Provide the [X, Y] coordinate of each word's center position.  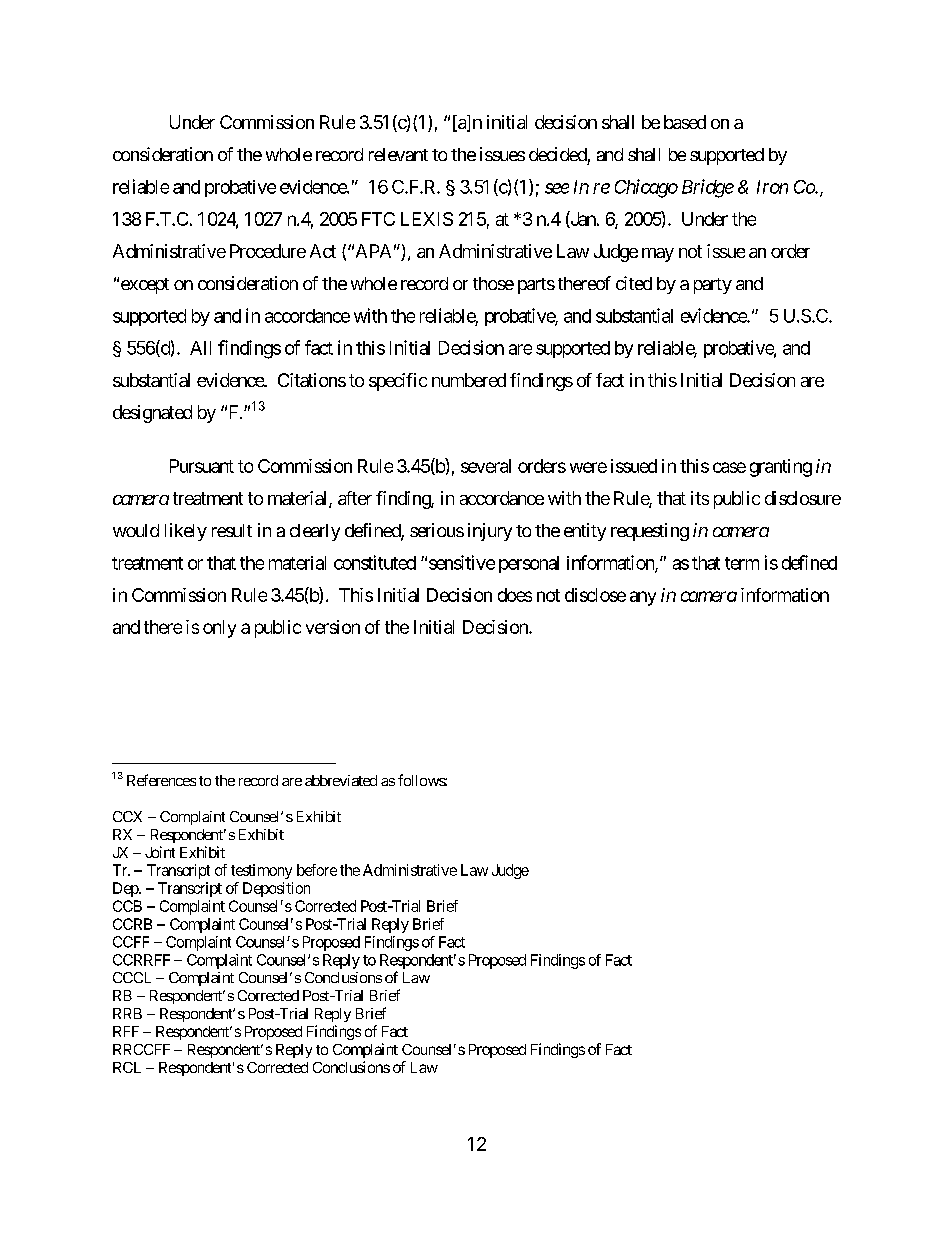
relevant [398, 154]
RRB [127, 1013]
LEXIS [427, 219]
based [685, 122]
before [317, 870]
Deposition [276, 889]
